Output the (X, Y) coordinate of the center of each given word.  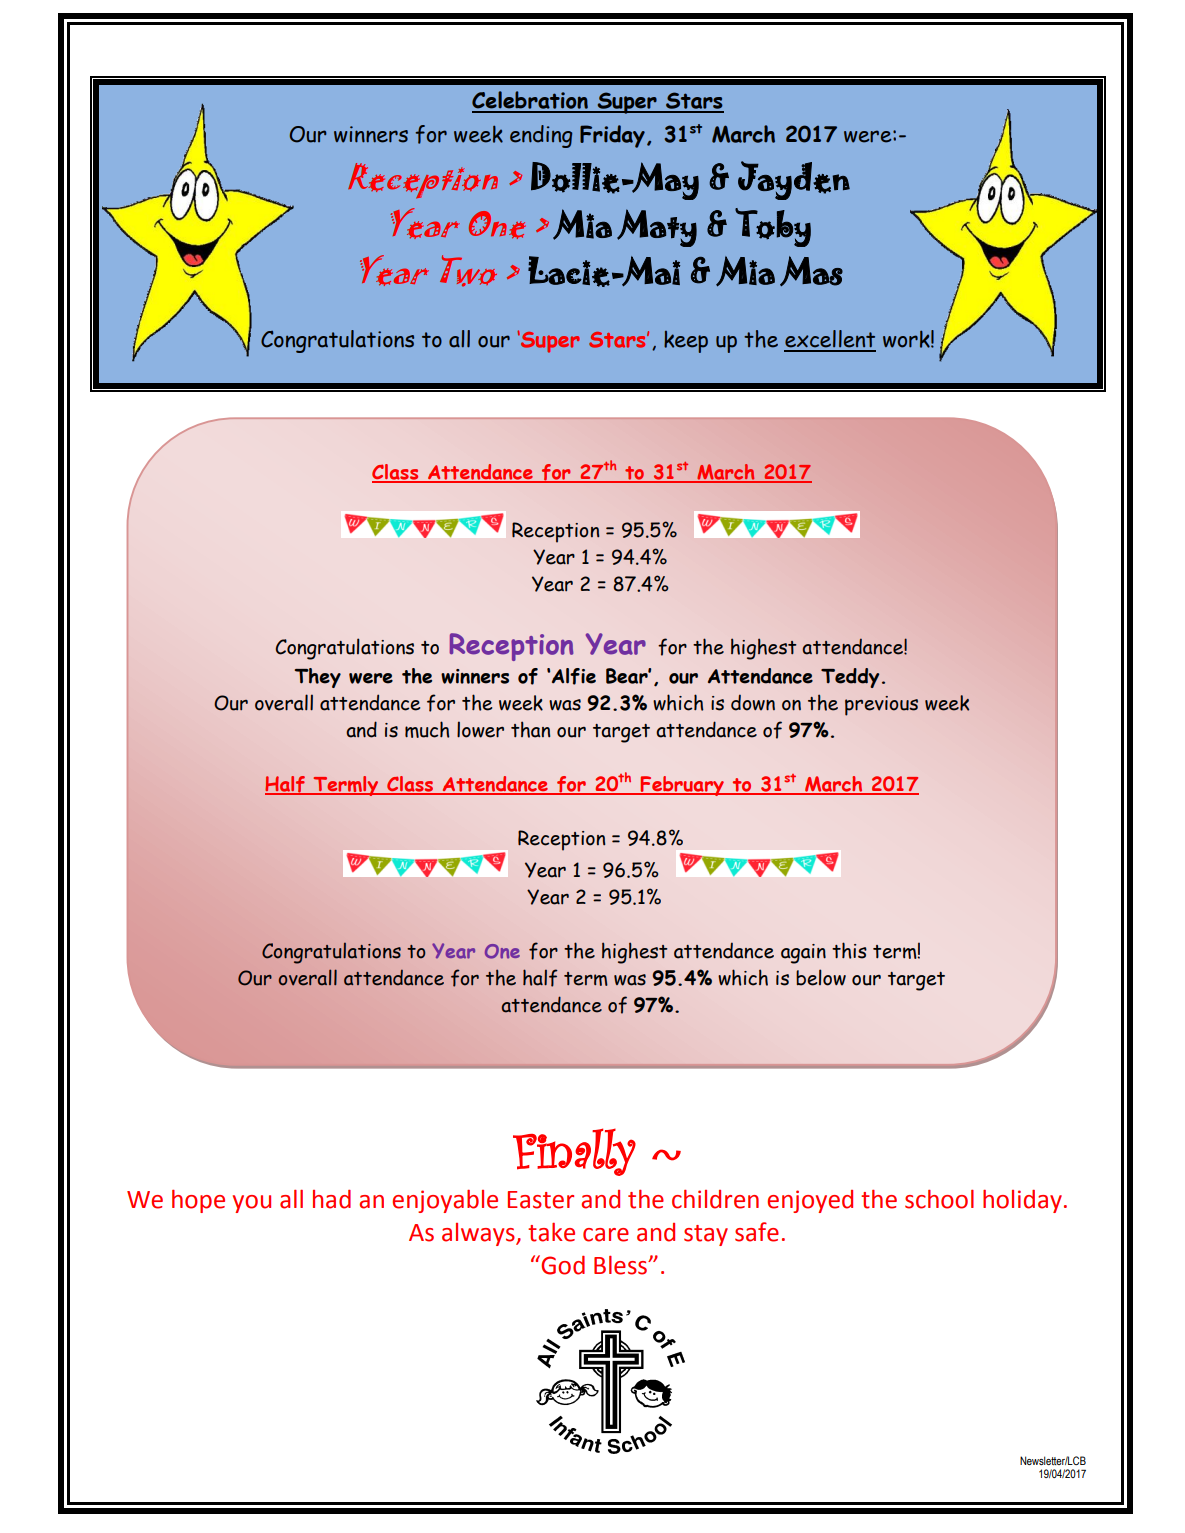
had (332, 1199)
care (606, 1235)
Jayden (794, 180)
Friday (612, 136)
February (683, 786)
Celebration (531, 101)
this (849, 950)
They (318, 678)
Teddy (850, 678)
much (427, 729)
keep (686, 342)
